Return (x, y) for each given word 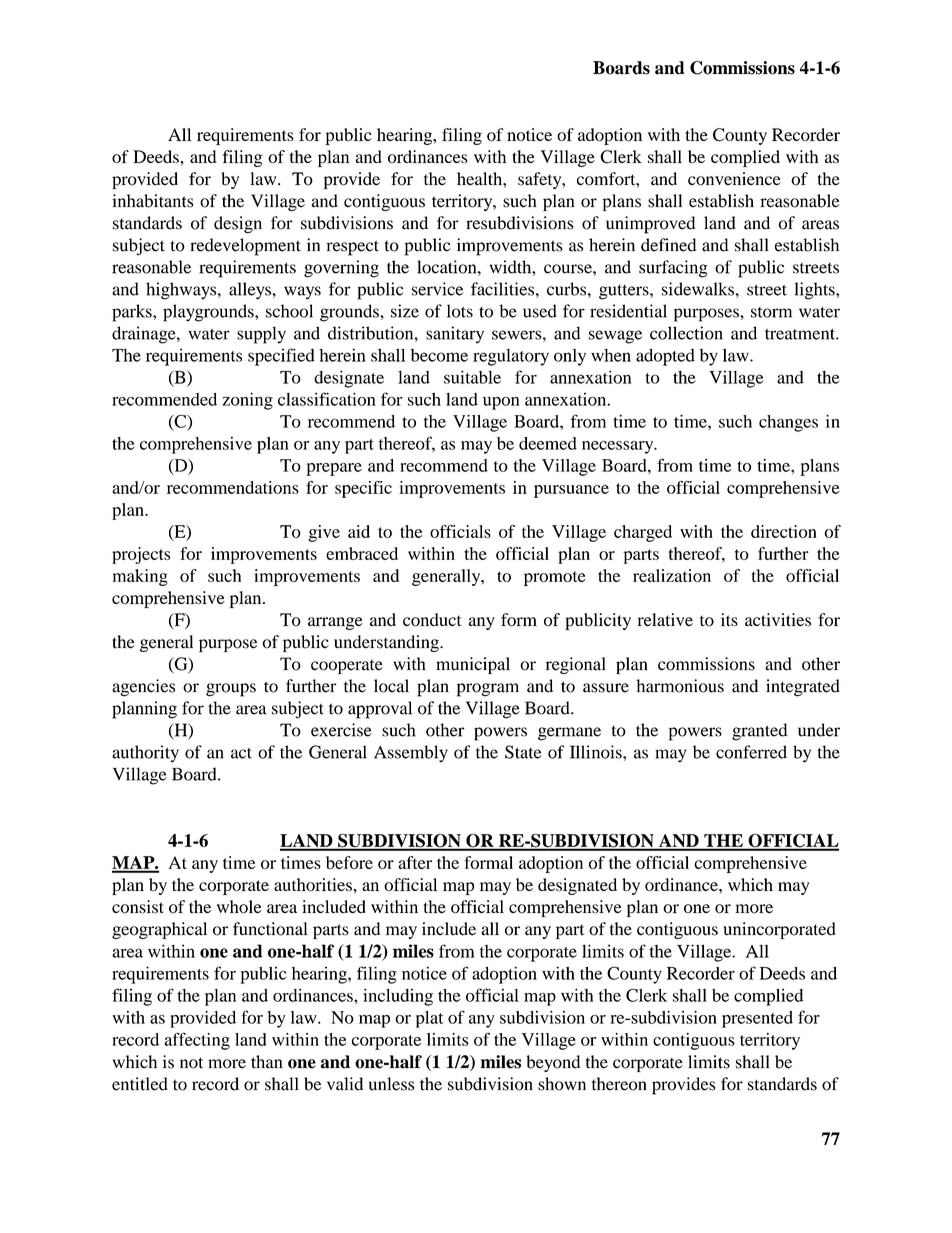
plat (429, 1019)
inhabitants (153, 201)
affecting (197, 1041)
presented (757, 1019)
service (437, 289)
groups (231, 690)
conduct (432, 620)
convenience (734, 179)
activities (778, 620)
